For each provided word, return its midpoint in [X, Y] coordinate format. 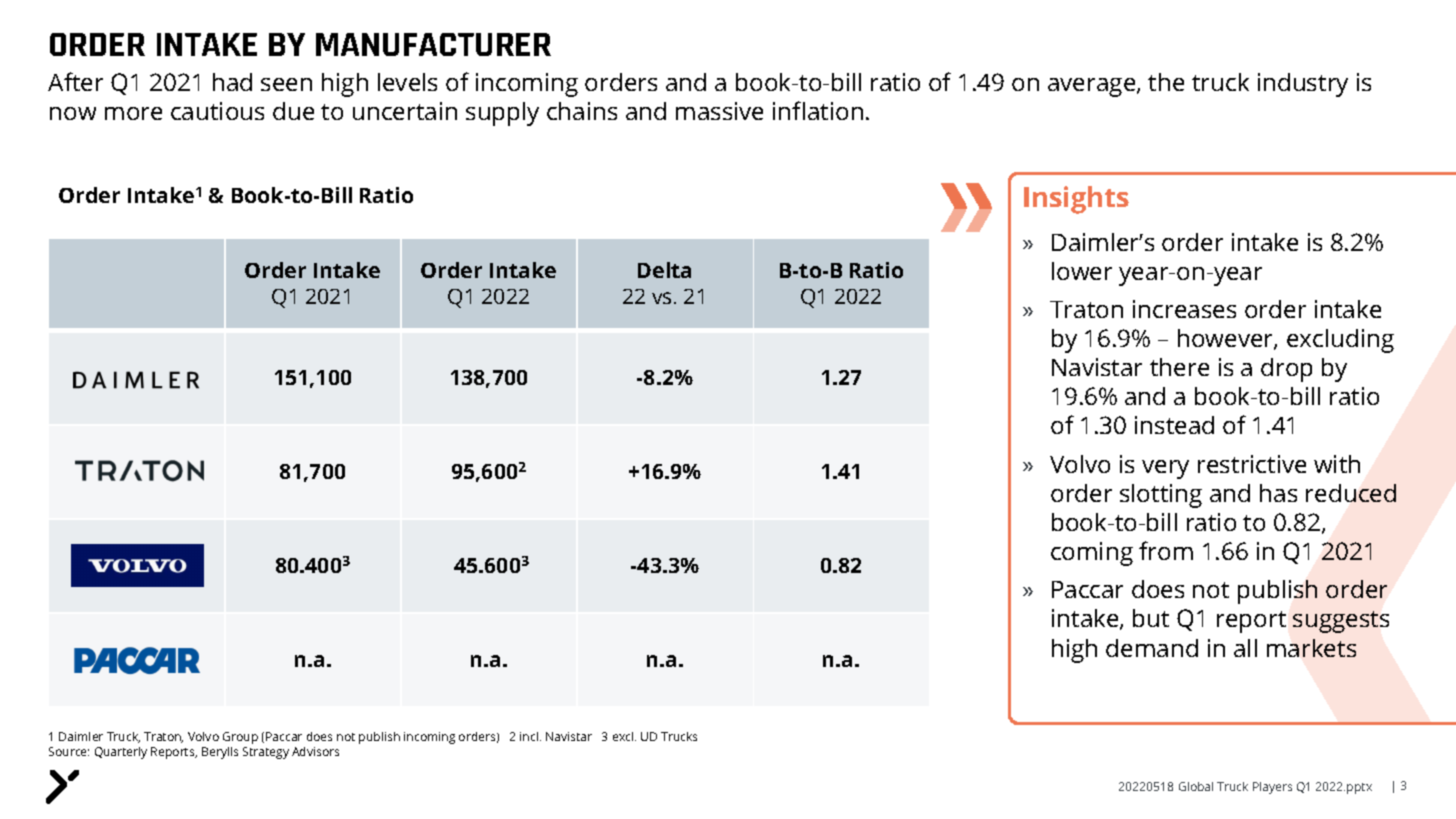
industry [1303, 85]
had [232, 82]
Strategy [266, 753]
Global [1196, 786]
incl [530, 736]
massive [719, 111]
